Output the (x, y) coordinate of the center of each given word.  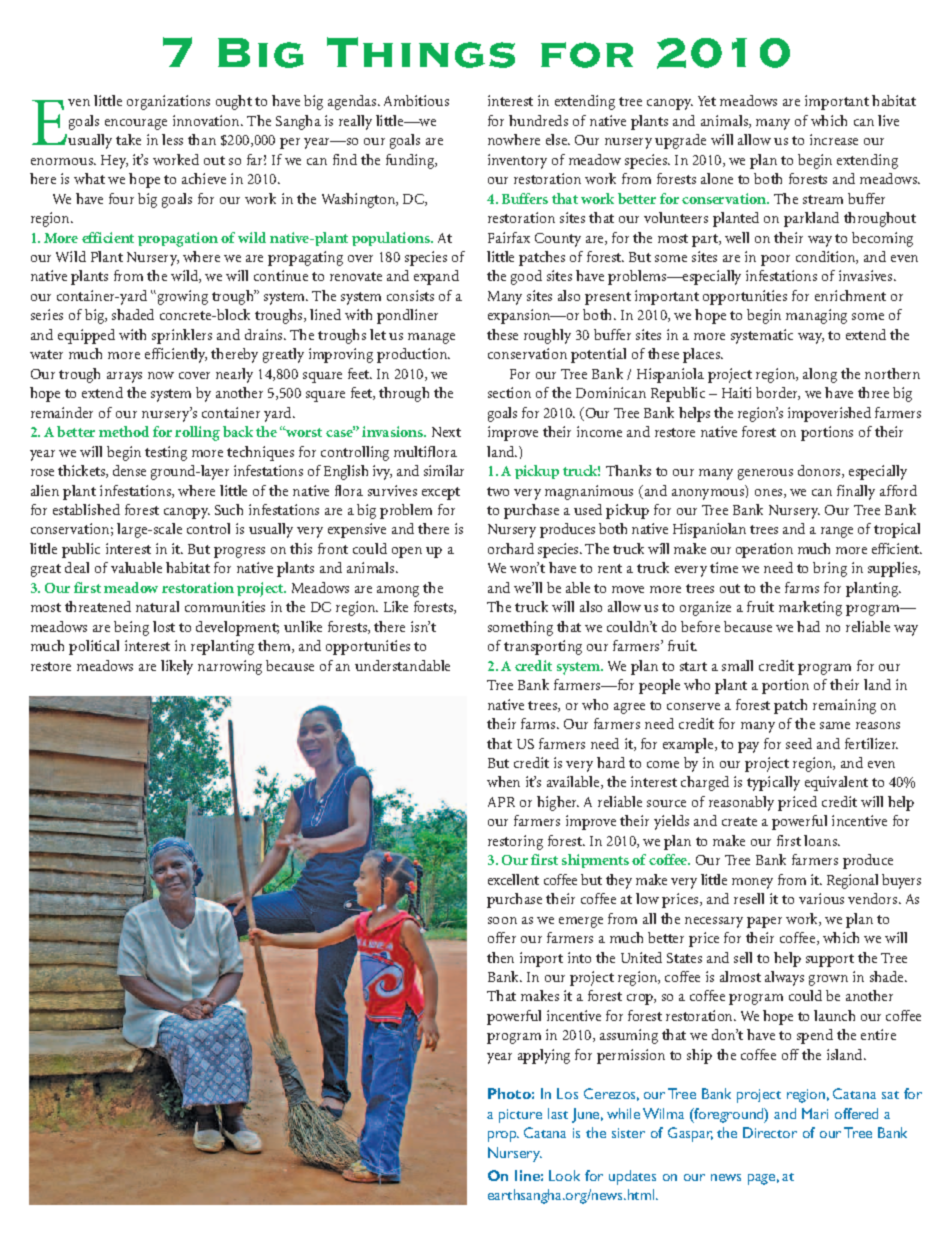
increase (834, 139)
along (820, 375)
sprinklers (182, 336)
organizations (168, 102)
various (821, 898)
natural (157, 606)
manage (431, 338)
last (558, 1113)
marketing (810, 608)
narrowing (230, 667)
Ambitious (416, 100)
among (398, 591)
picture (520, 1116)
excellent (513, 879)
